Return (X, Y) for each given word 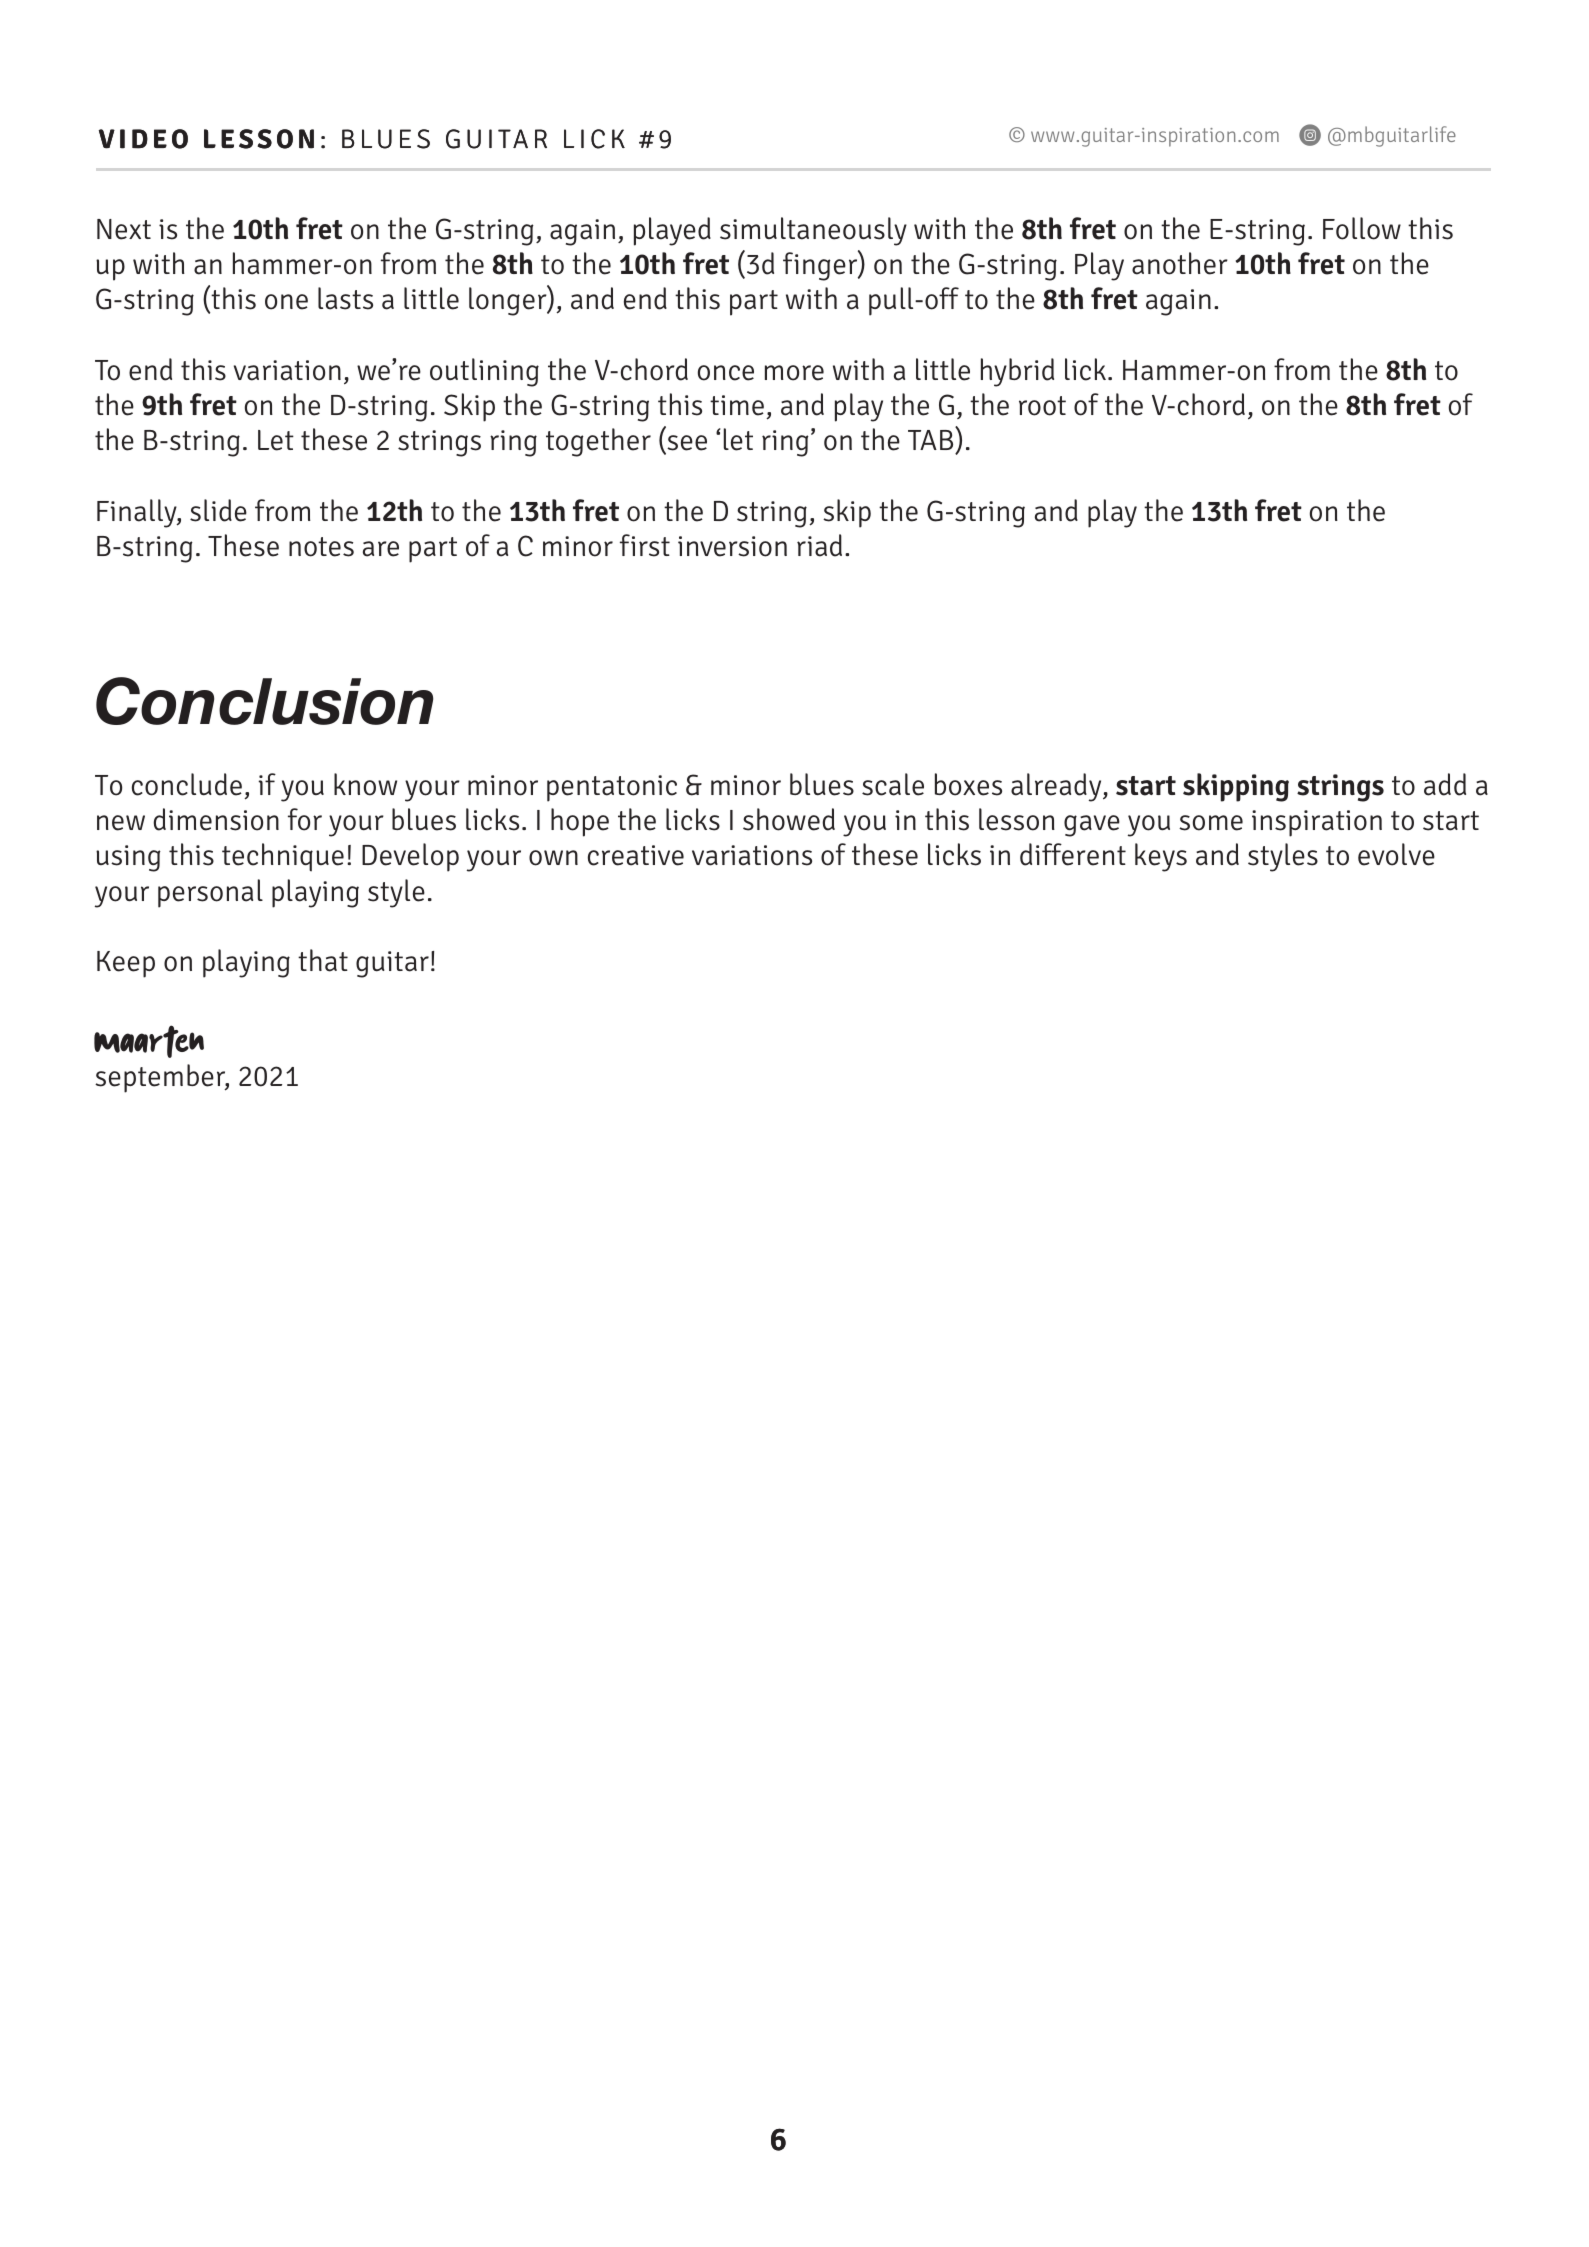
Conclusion (264, 701)
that (323, 960)
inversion (732, 546)
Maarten (149, 1041)
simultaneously (813, 231)
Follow (1362, 228)
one (286, 302)
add (1445, 784)
